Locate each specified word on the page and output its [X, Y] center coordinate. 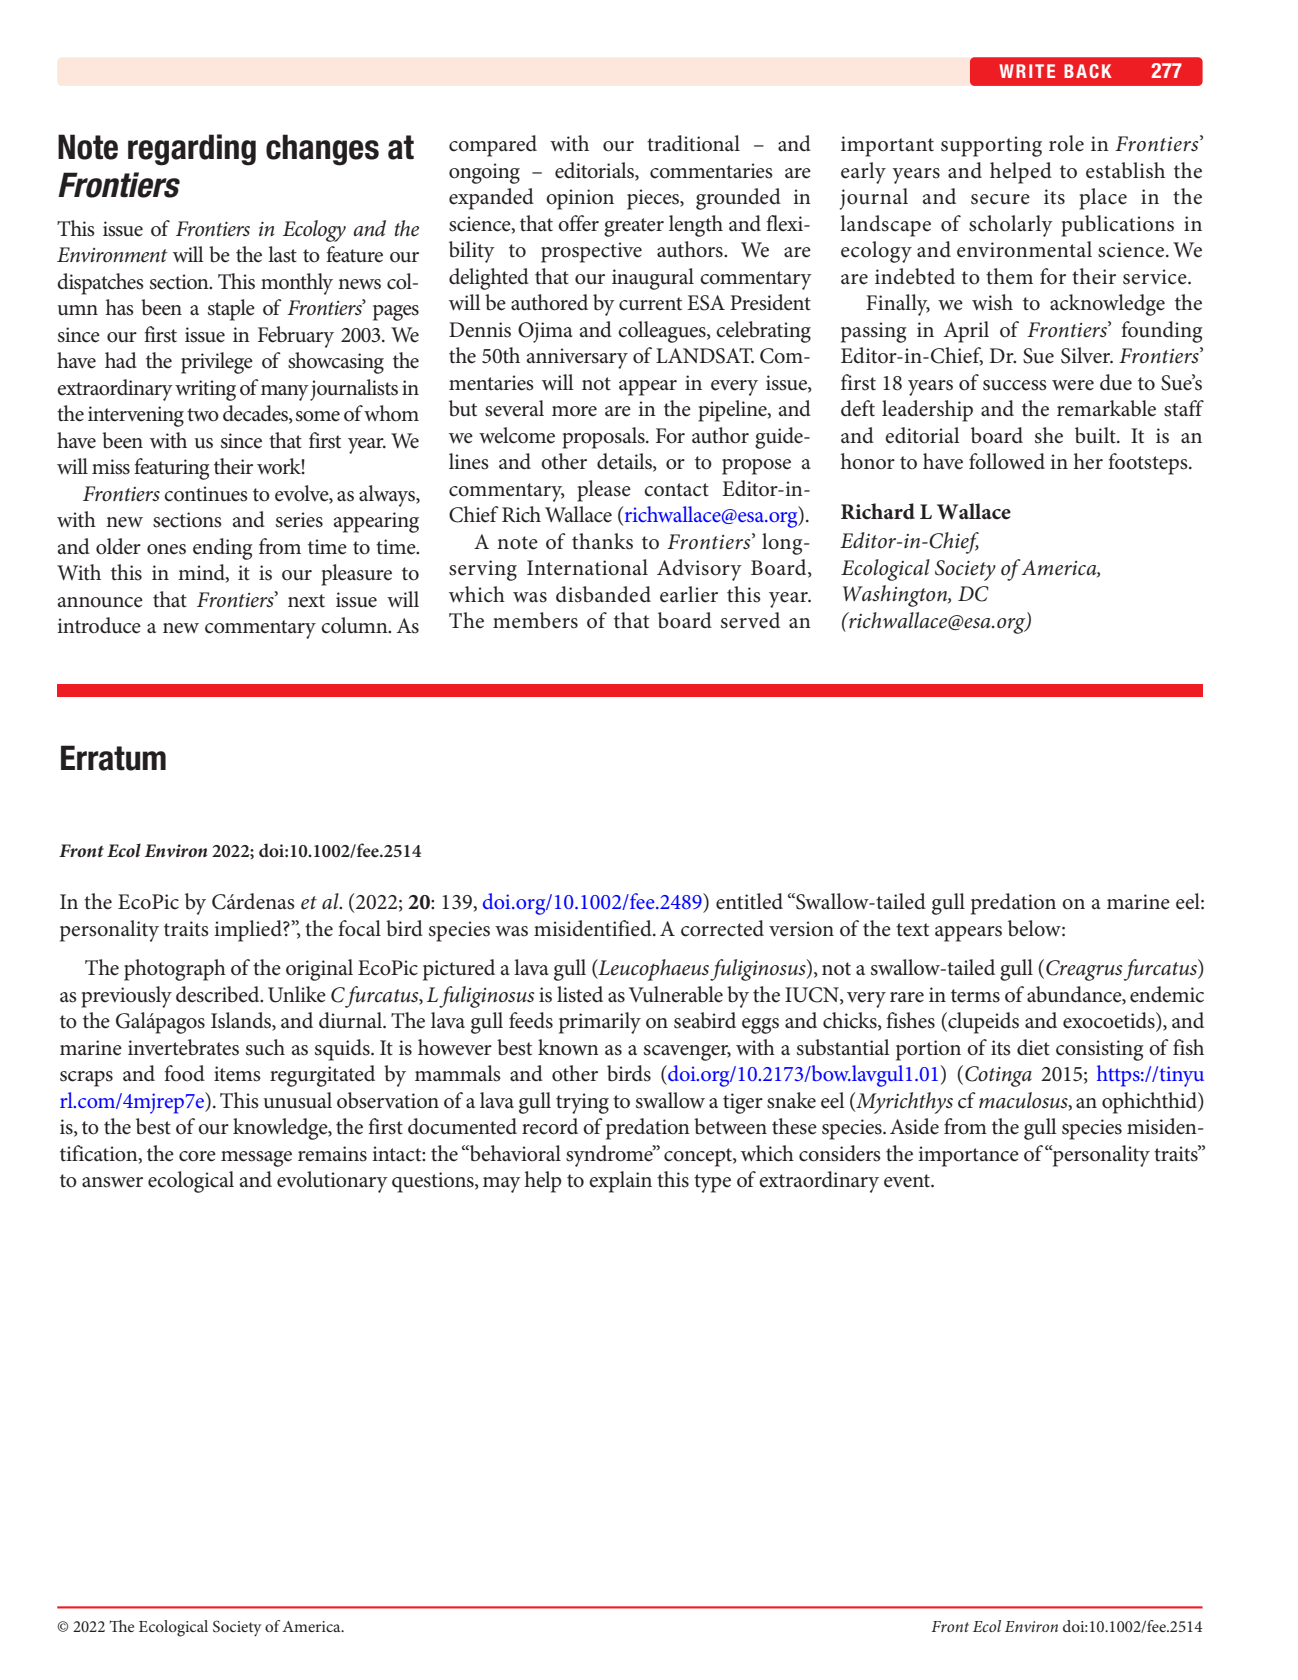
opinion [580, 199]
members [535, 620]
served [750, 620]
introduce [99, 625]
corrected [722, 928]
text [912, 930]
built [1096, 435]
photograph [175, 970]
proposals [604, 438]
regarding [192, 150]
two [203, 415]
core [197, 1156]
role [1066, 143]
